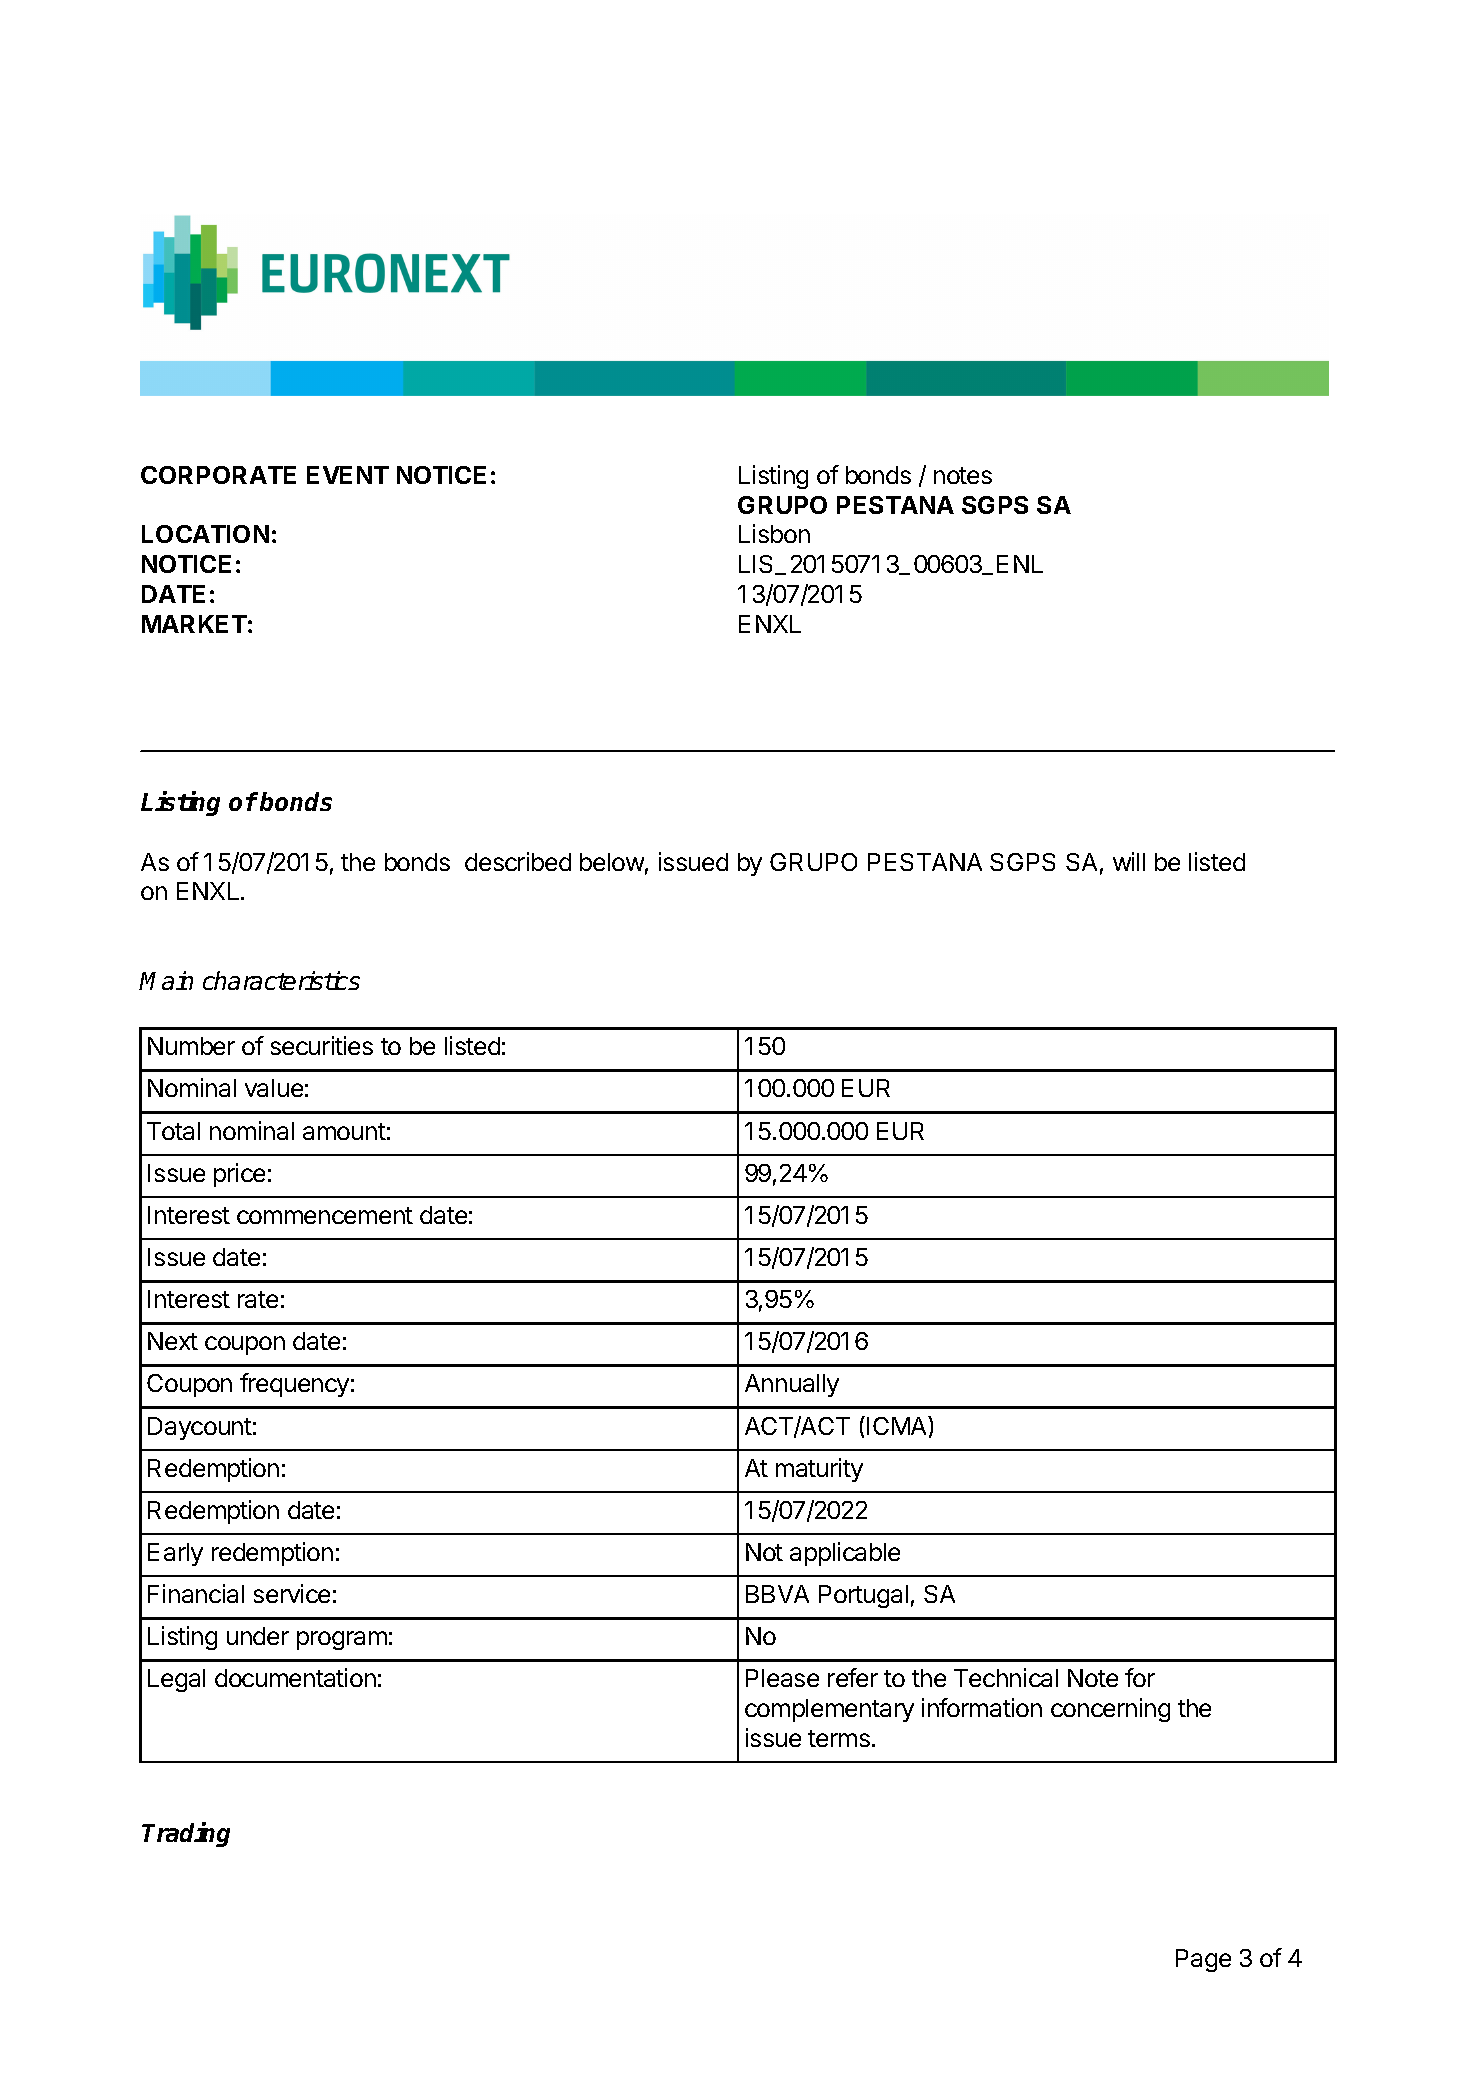  What do you see at coordinates (348, 475) in the screenshot?
I see `EVENT` at bounding box center [348, 475].
